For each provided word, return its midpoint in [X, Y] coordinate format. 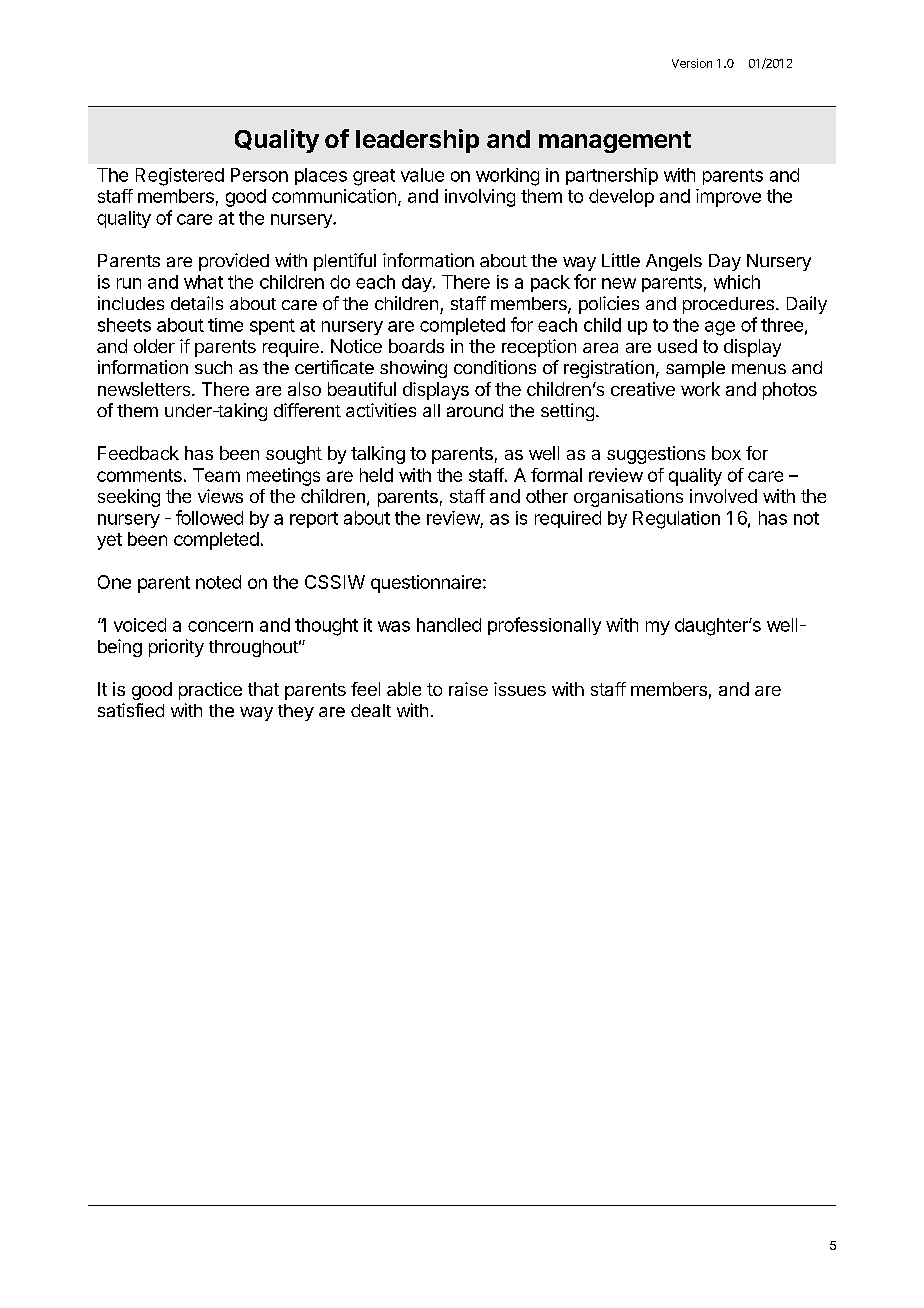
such [213, 367]
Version [692, 63]
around [475, 410]
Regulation [676, 520]
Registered [180, 177]
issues [520, 689]
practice [210, 691]
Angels [674, 262]
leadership [417, 141]
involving [480, 198]
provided [234, 262]
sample [695, 369]
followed [209, 517]
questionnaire [426, 584]
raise [468, 689]
